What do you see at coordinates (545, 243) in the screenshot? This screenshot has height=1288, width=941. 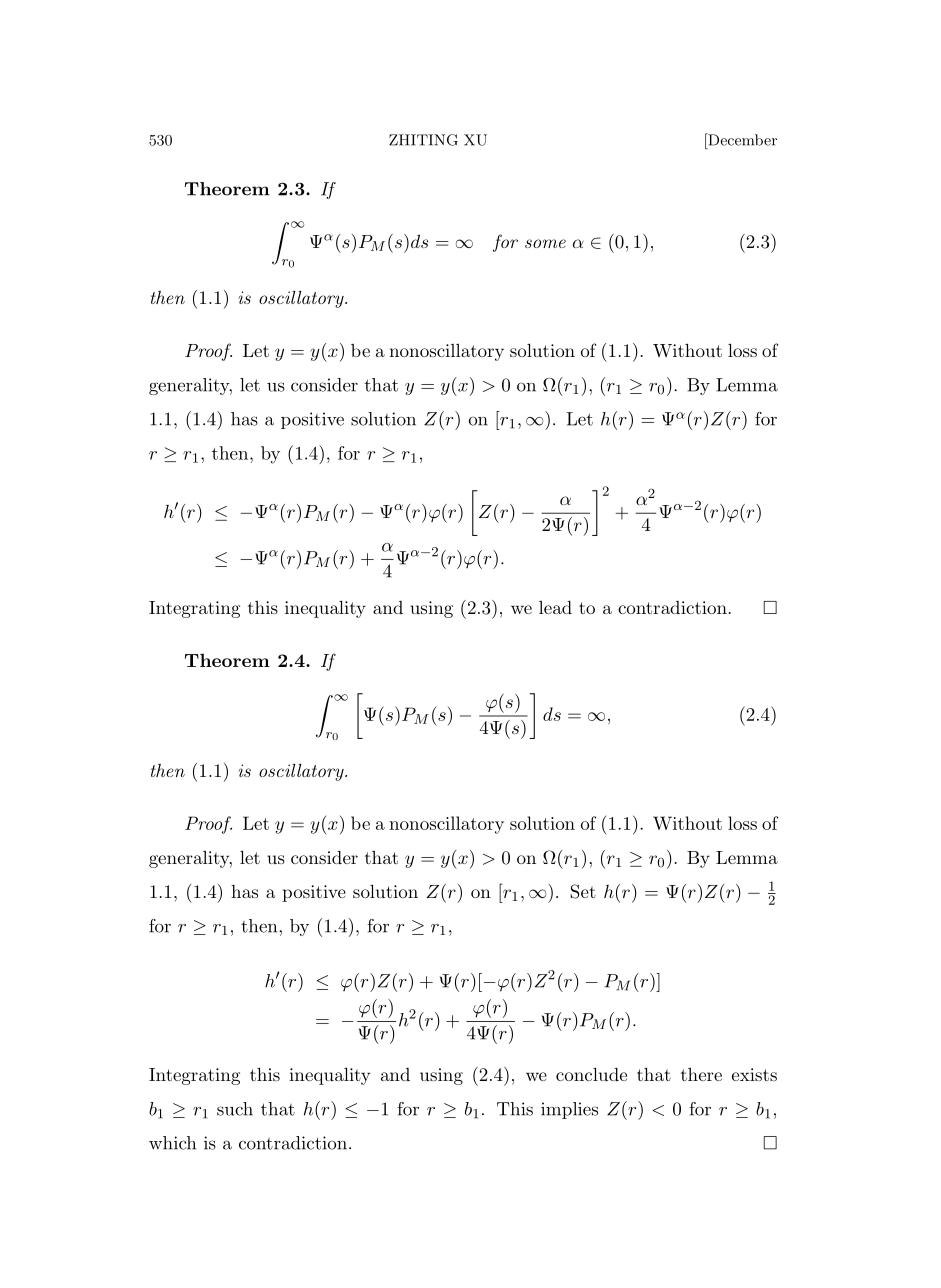 I see `some` at bounding box center [545, 243].
